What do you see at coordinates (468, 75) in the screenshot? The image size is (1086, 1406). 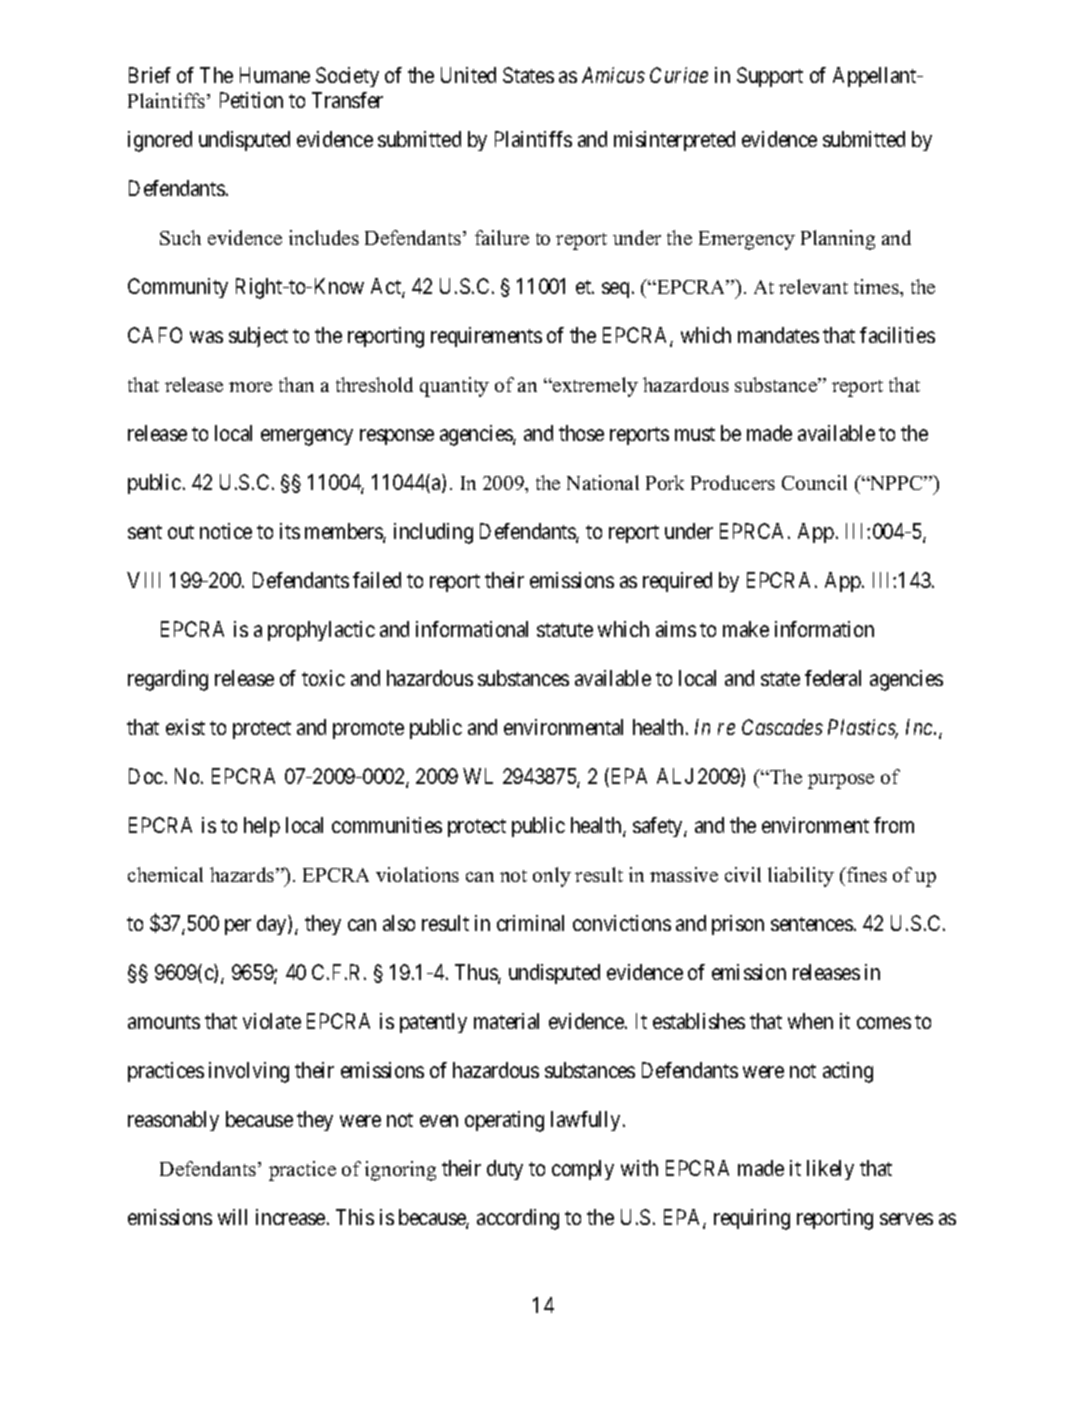 I see `United` at bounding box center [468, 75].
